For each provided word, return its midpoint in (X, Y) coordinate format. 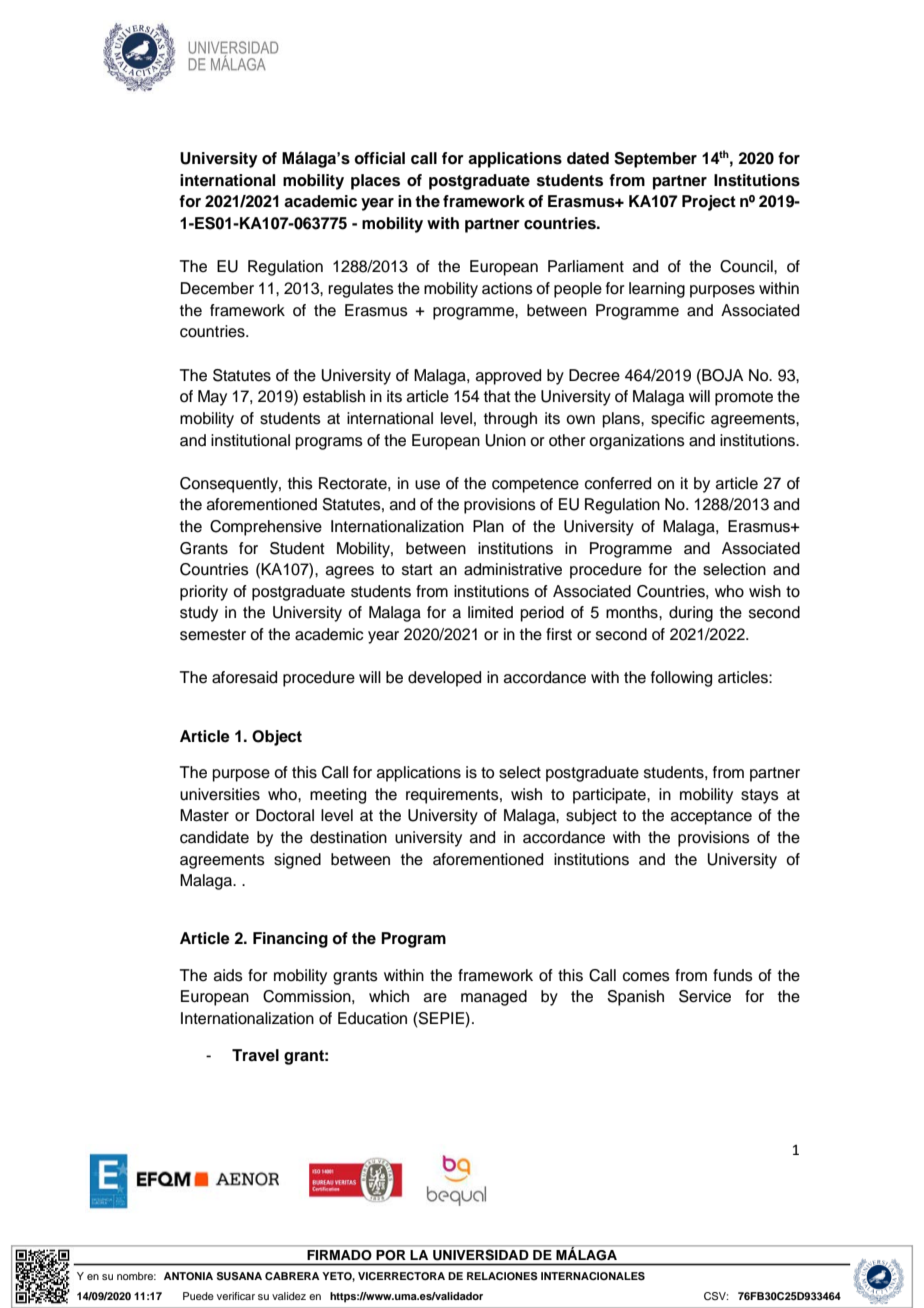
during (691, 614)
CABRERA (292, 1276)
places (375, 182)
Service (705, 996)
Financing (290, 940)
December (217, 288)
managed (494, 998)
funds (733, 975)
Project (709, 203)
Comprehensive (266, 528)
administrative (513, 569)
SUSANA (239, 1276)
